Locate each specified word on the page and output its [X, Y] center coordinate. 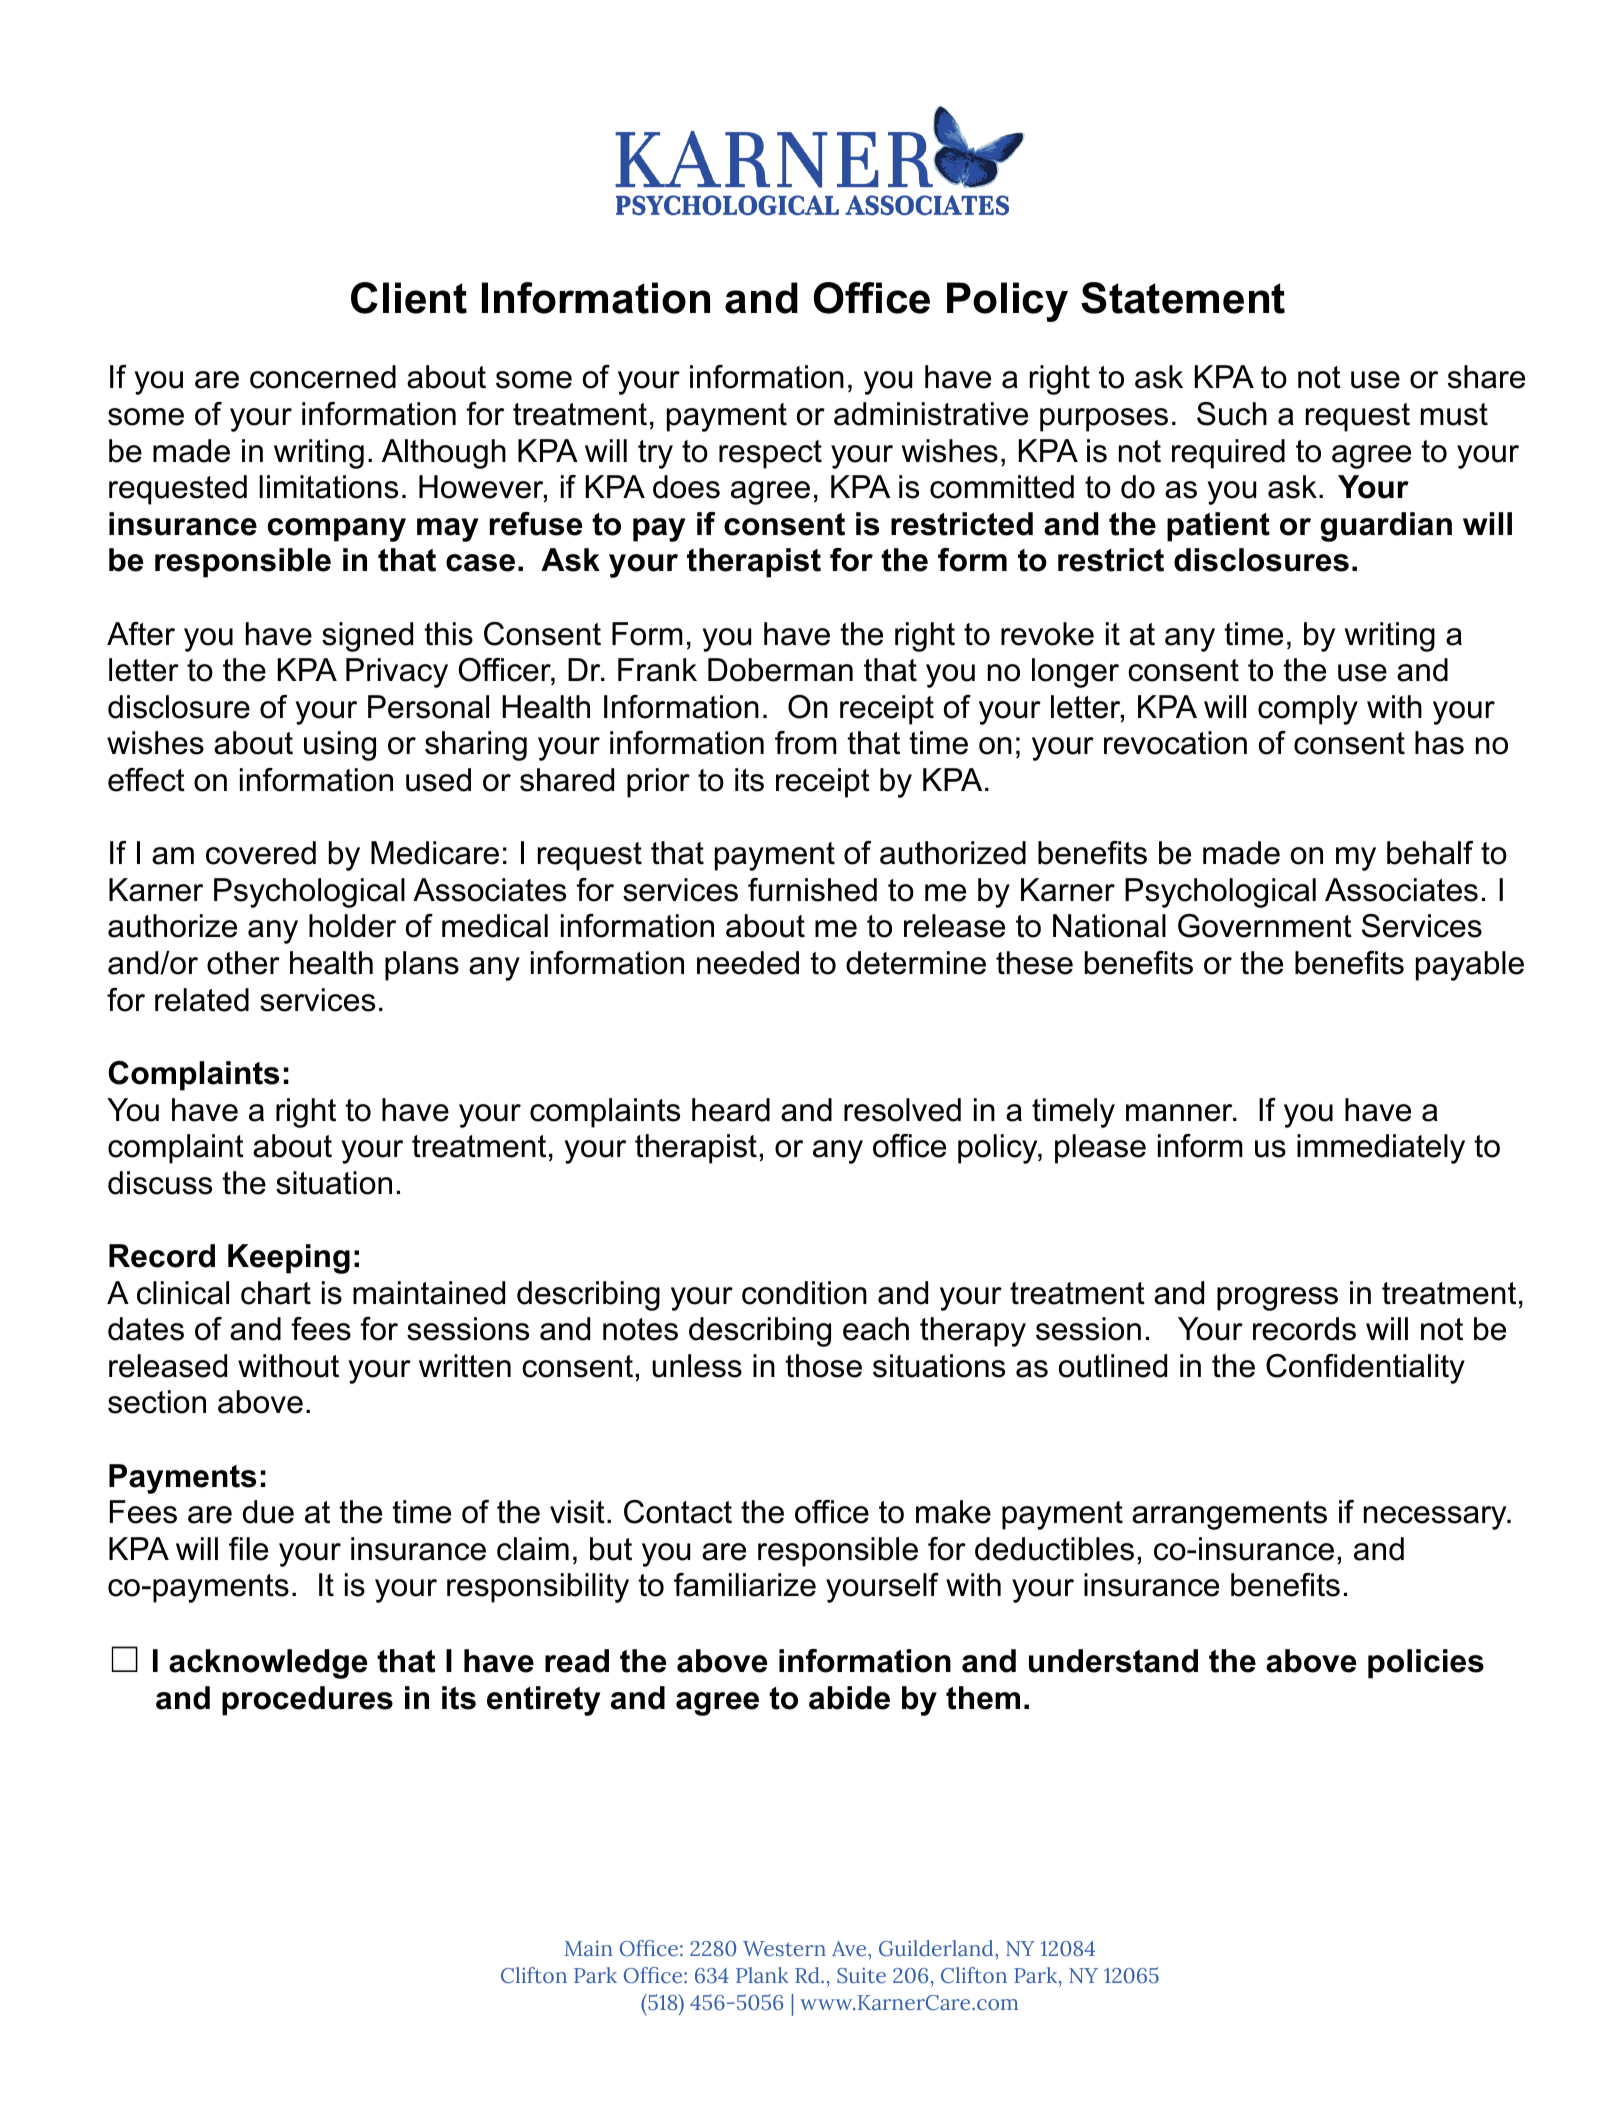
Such [1232, 414]
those [824, 1366]
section [157, 1402]
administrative [931, 414]
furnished [812, 890]
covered [261, 853]
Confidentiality [1365, 1369]
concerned [323, 377]
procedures [307, 1701]
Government [1265, 926]
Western [784, 1949]
